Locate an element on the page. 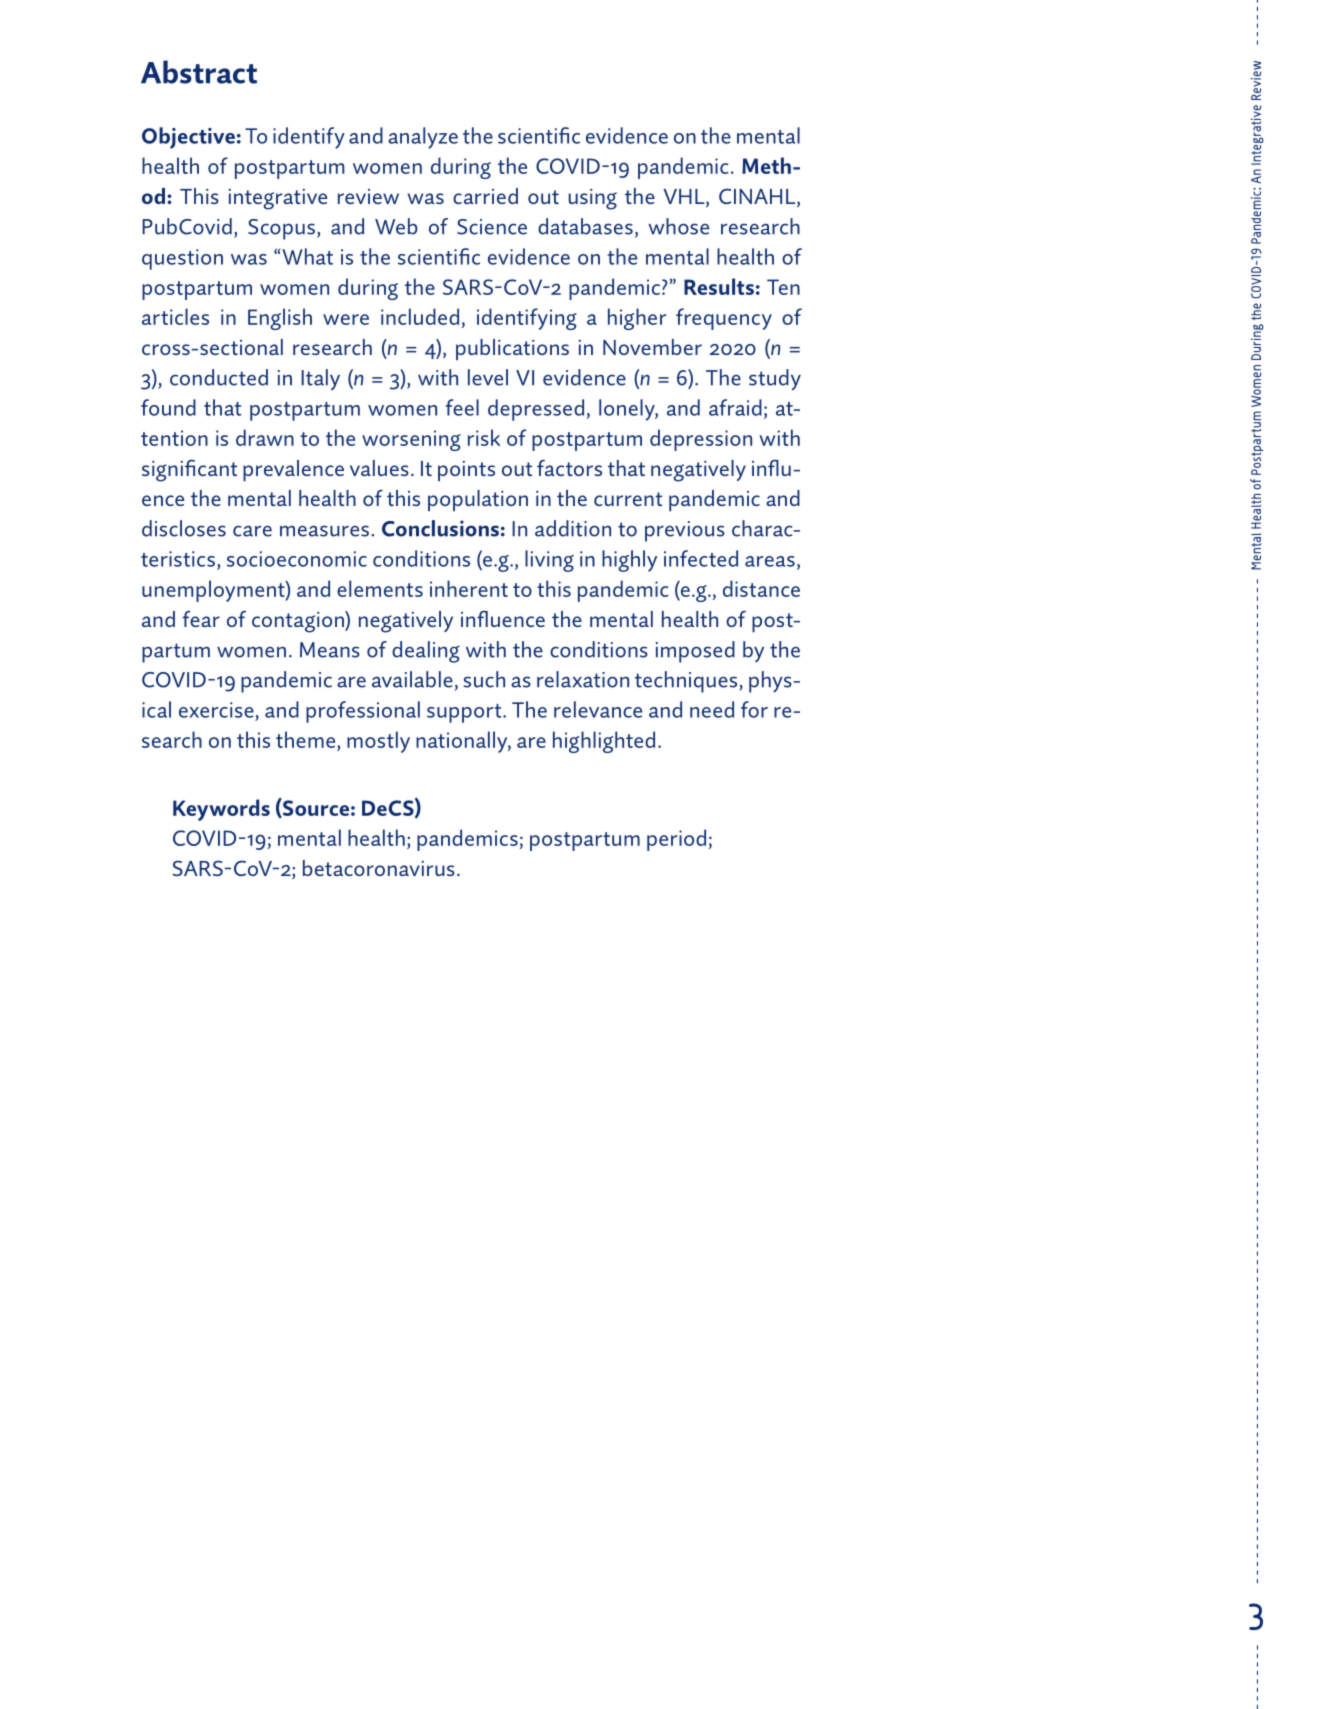 The height and width of the document is (1709, 1321). using is located at coordinates (593, 199).
